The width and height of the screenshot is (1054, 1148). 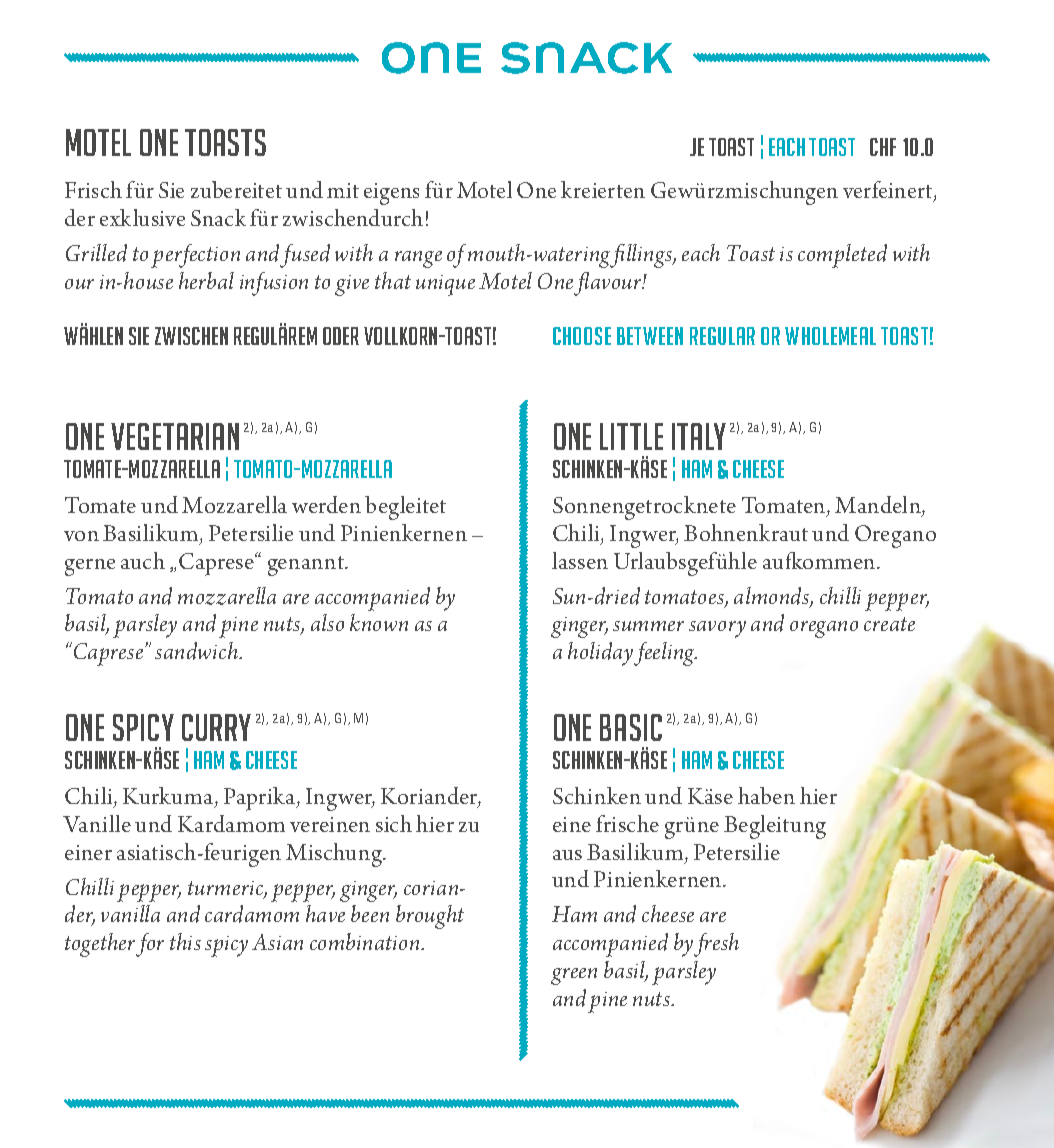 What do you see at coordinates (175, 436) in the screenshot?
I see `VEGETARIAN` at bounding box center [175, 436].
